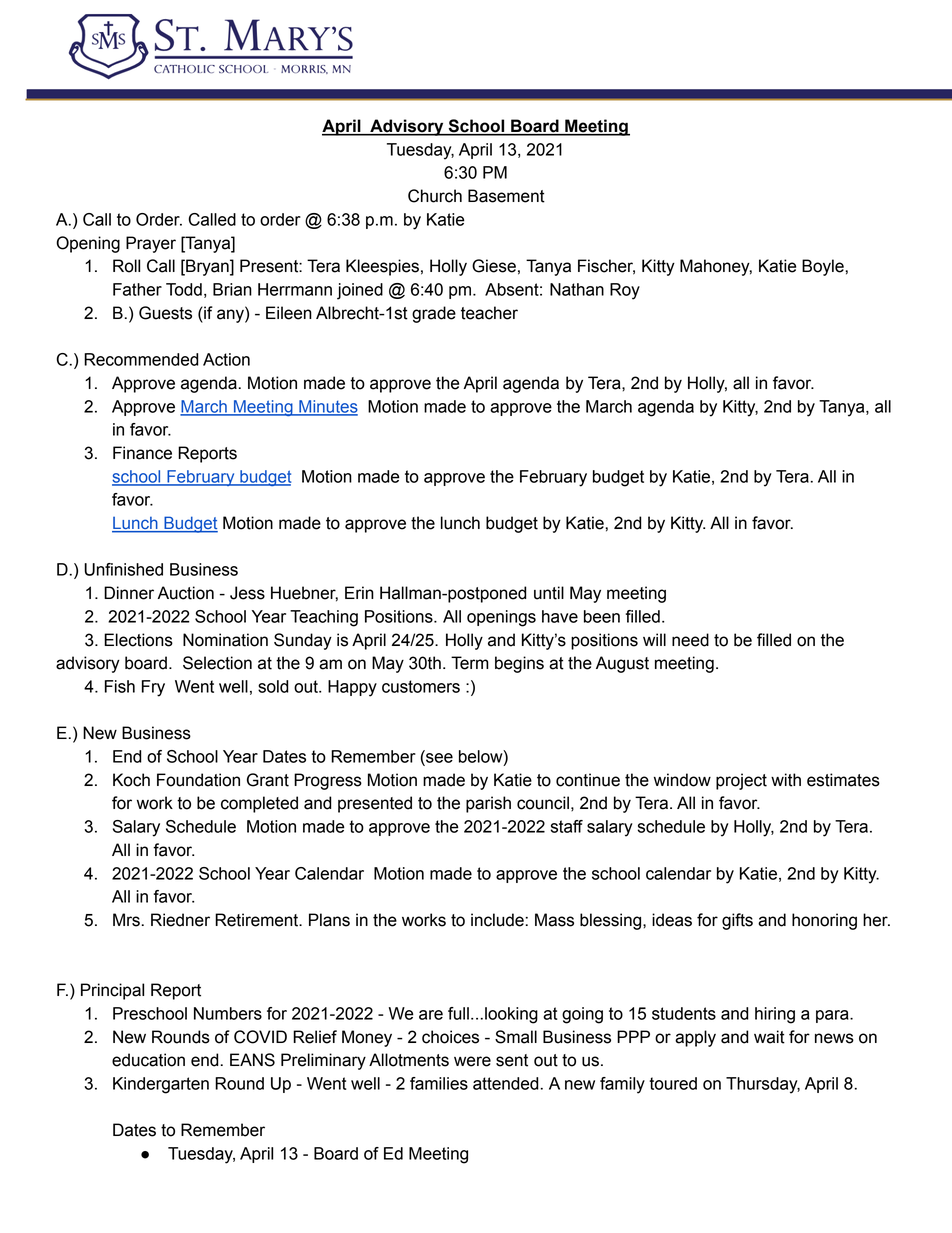  I want to click on Finance, so click(142, 453).
